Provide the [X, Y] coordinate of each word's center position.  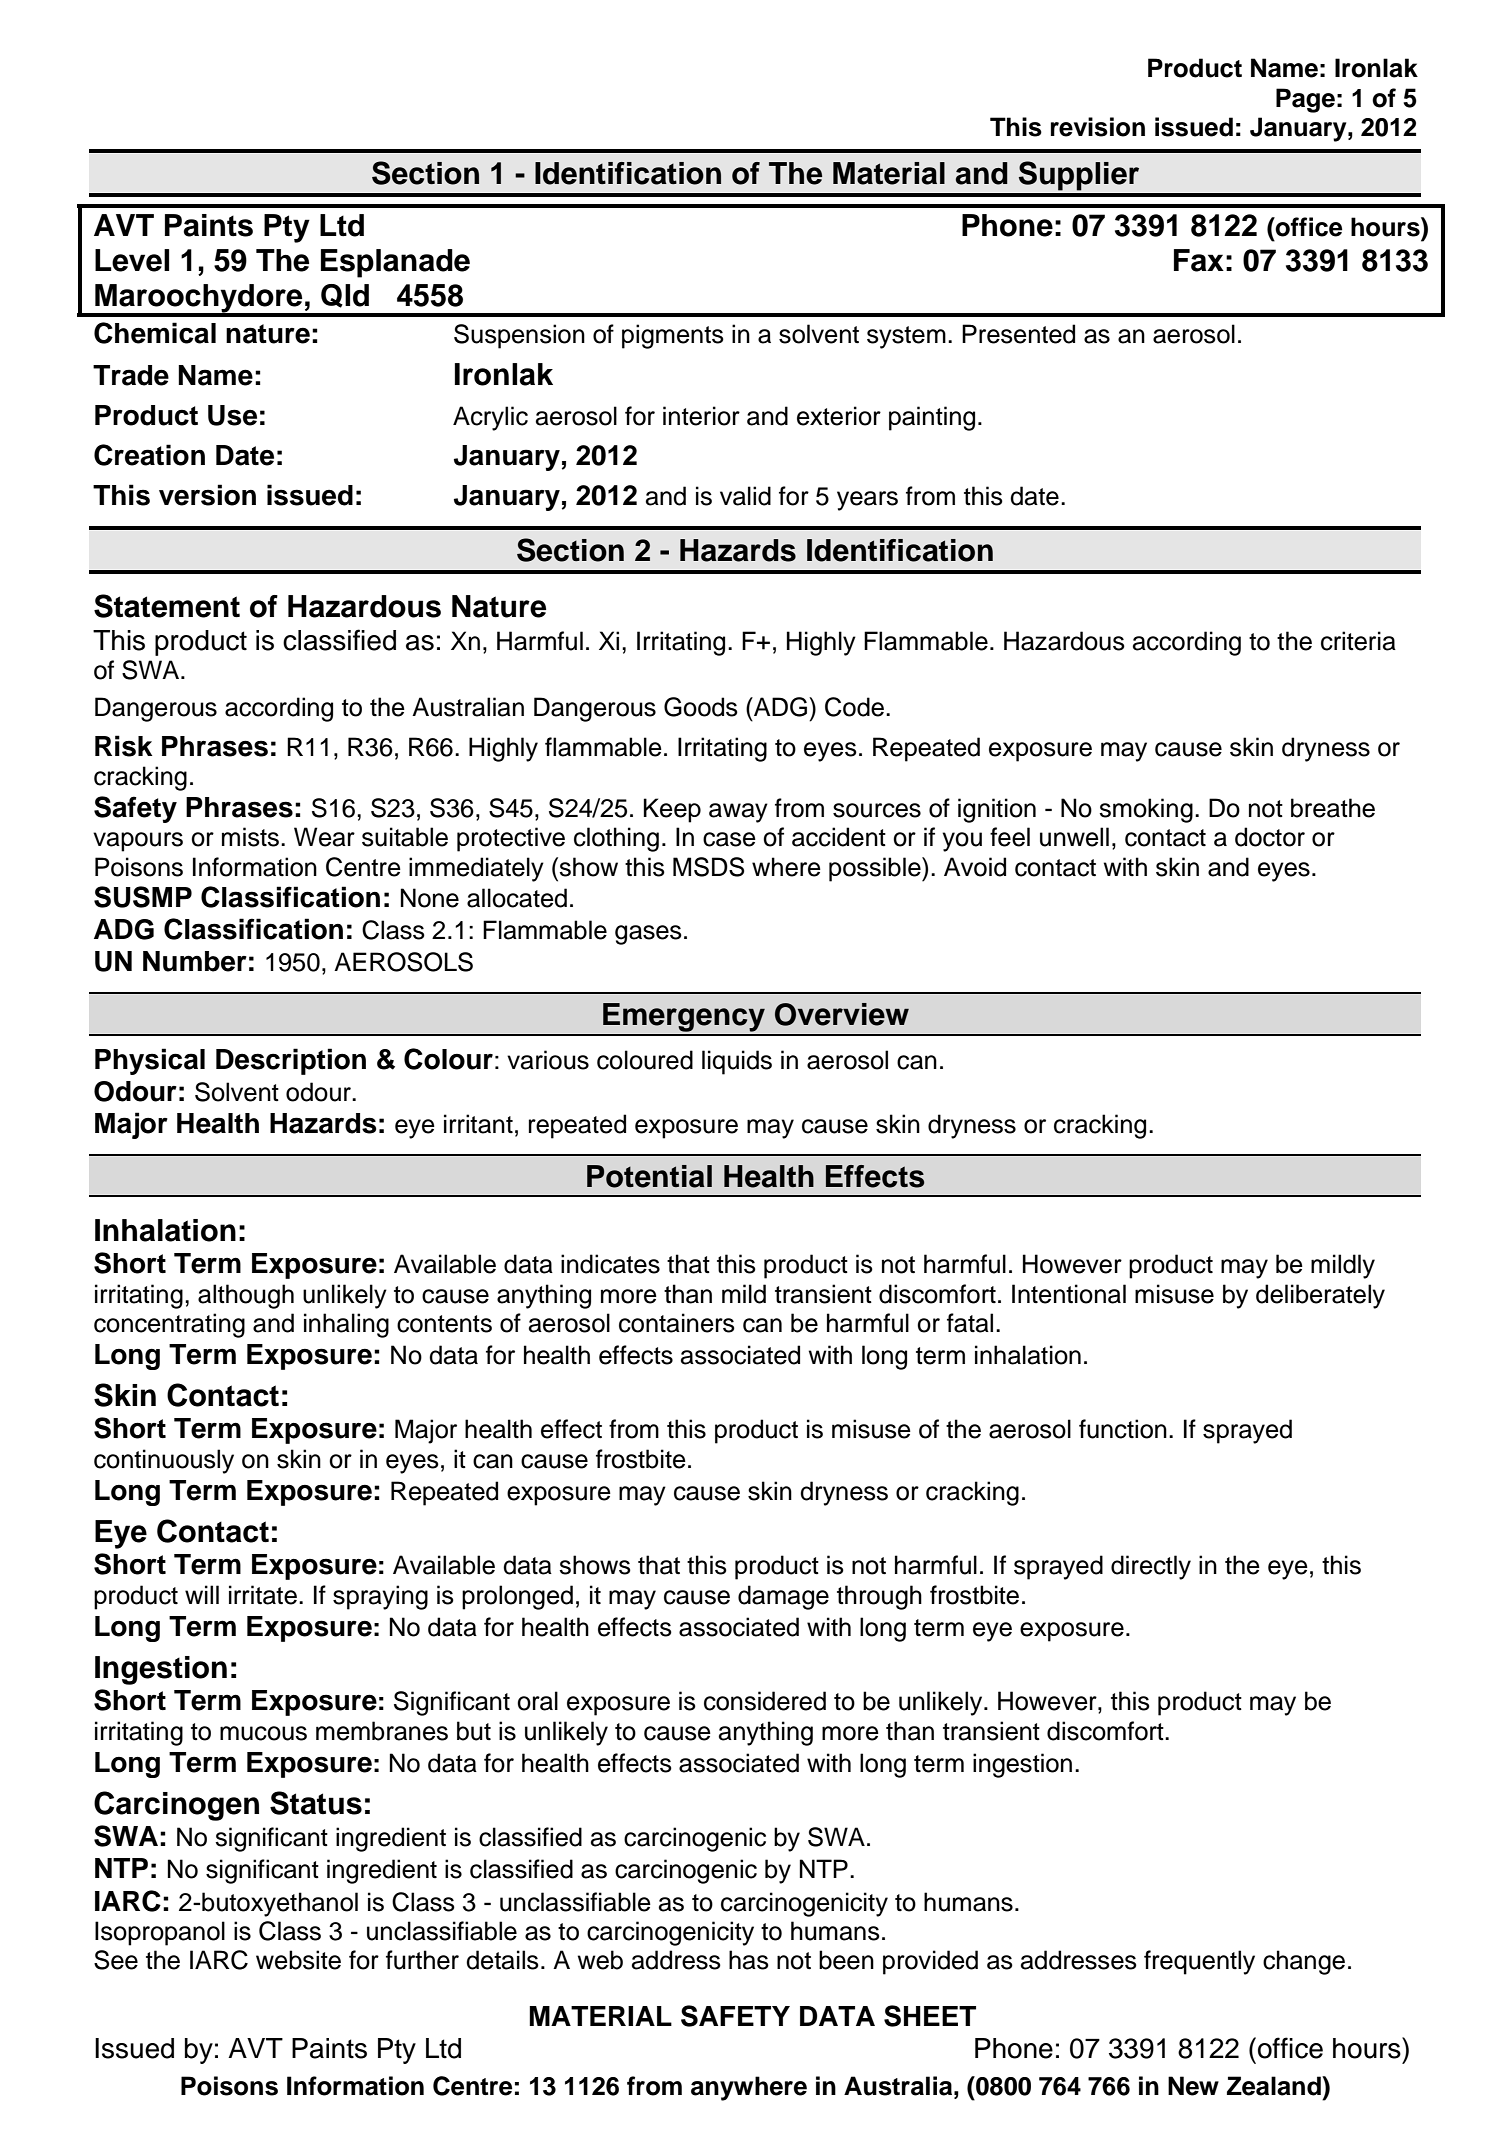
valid [745, 496]
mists [250, 837]
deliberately [1320, 1296]
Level [132, 260]
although [246, 1296]
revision [1098, 127]
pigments [673, 336]
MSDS [708, 867]
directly [1151, 1567]
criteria [1358, 641]
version [207, 495]
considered [765, 1701]
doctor [1270, 837]
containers [677, 1323]
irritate [263, 1595]
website [298, 1960]
